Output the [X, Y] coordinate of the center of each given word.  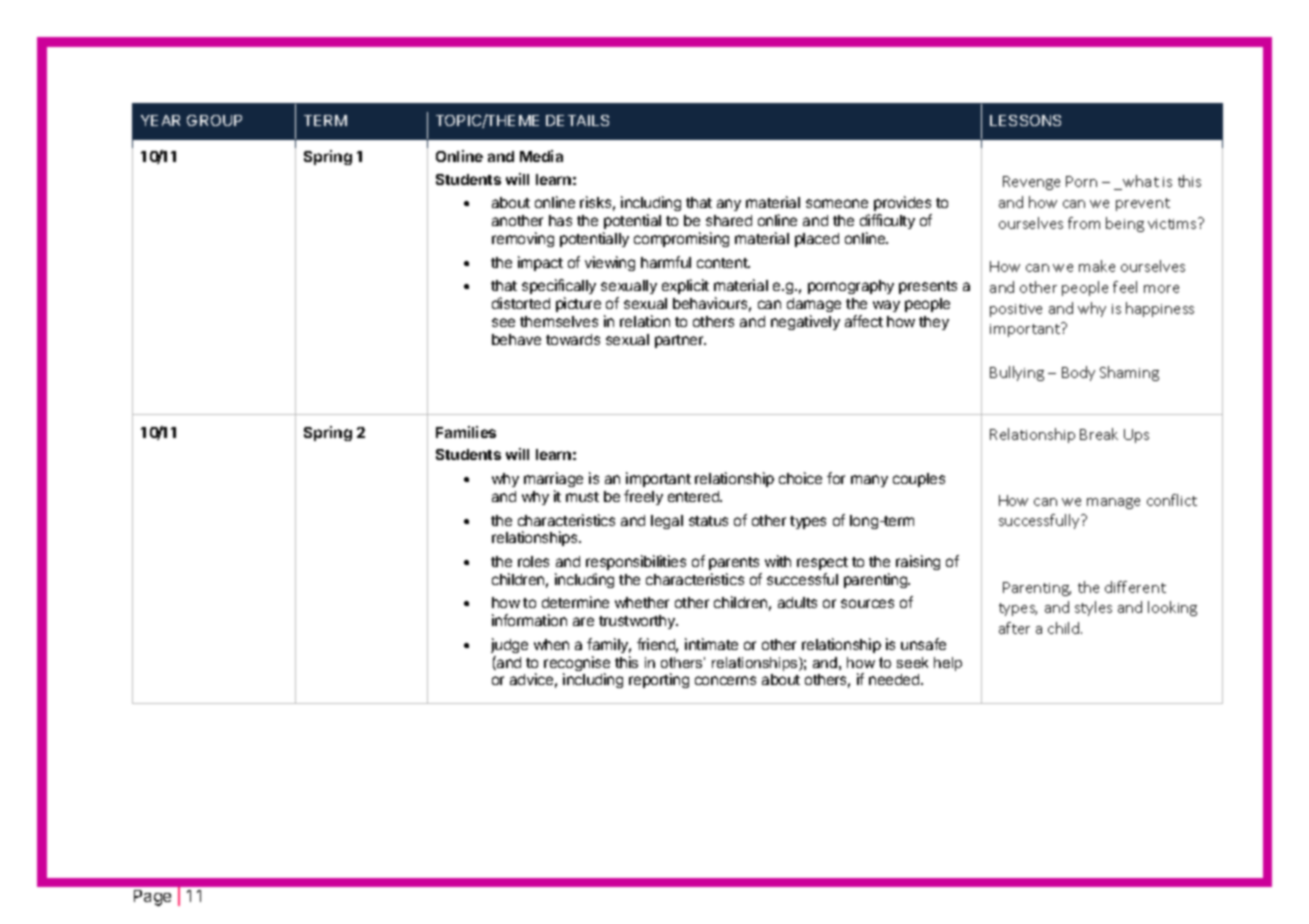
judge [509, 645]
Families [466, 432]
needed [895, 679]
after [1014, 628]
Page [152, 898]
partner [680, 341]
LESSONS [1025, 120]
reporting [659, 680]
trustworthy [638, 622]
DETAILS [577, 120]
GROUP [214, 120]
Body [1078, 373]
